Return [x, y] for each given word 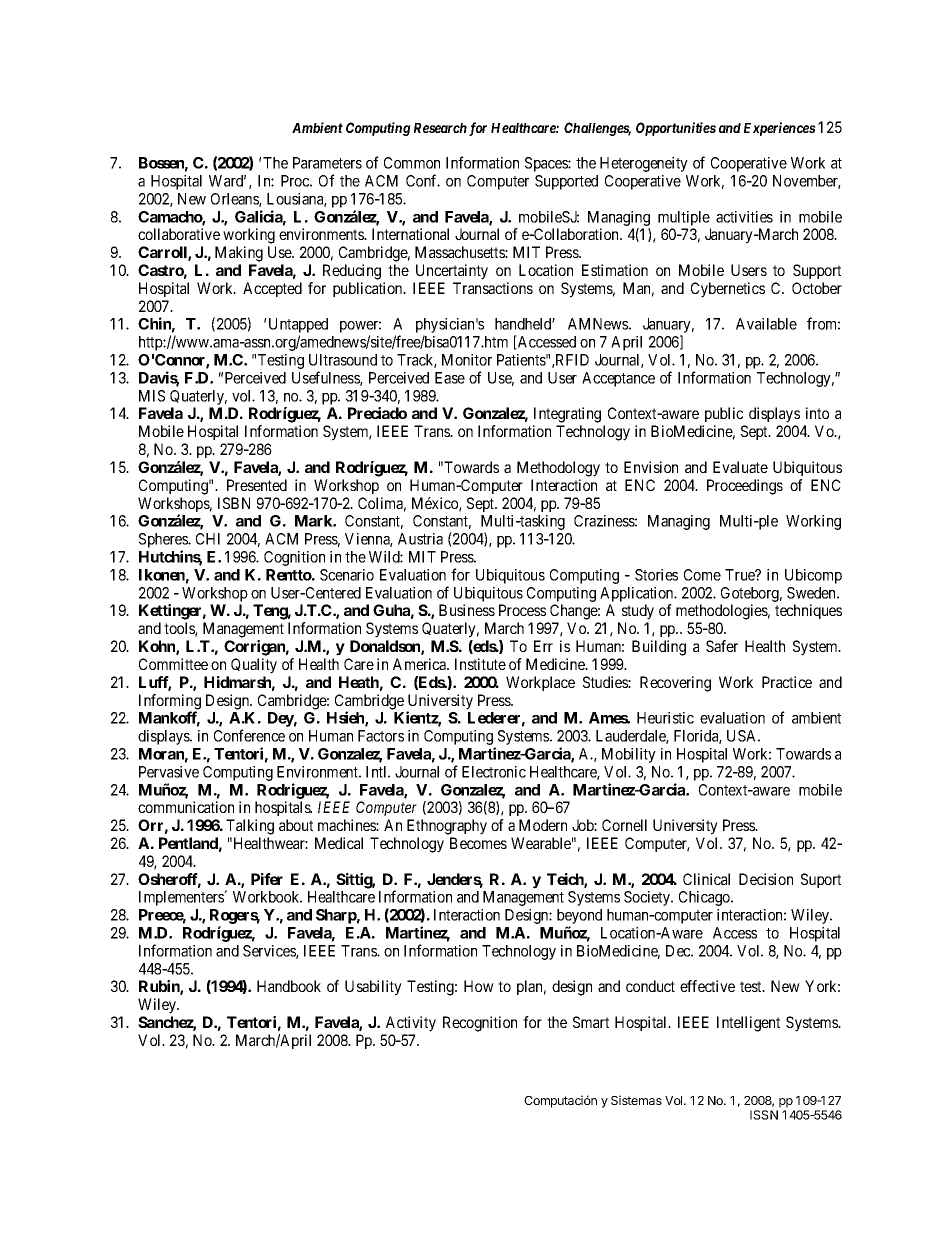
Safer [722, 646]
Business [467, 610]
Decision [766, 879]
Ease [450, 378]
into [817, 413]
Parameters [327, 163]
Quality [254, 666]
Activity [411, 1024]
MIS [152, 396]
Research [440, 128]
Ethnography [447, 827]
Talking [250, 827]
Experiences [780, 129]
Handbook [289, 986]
